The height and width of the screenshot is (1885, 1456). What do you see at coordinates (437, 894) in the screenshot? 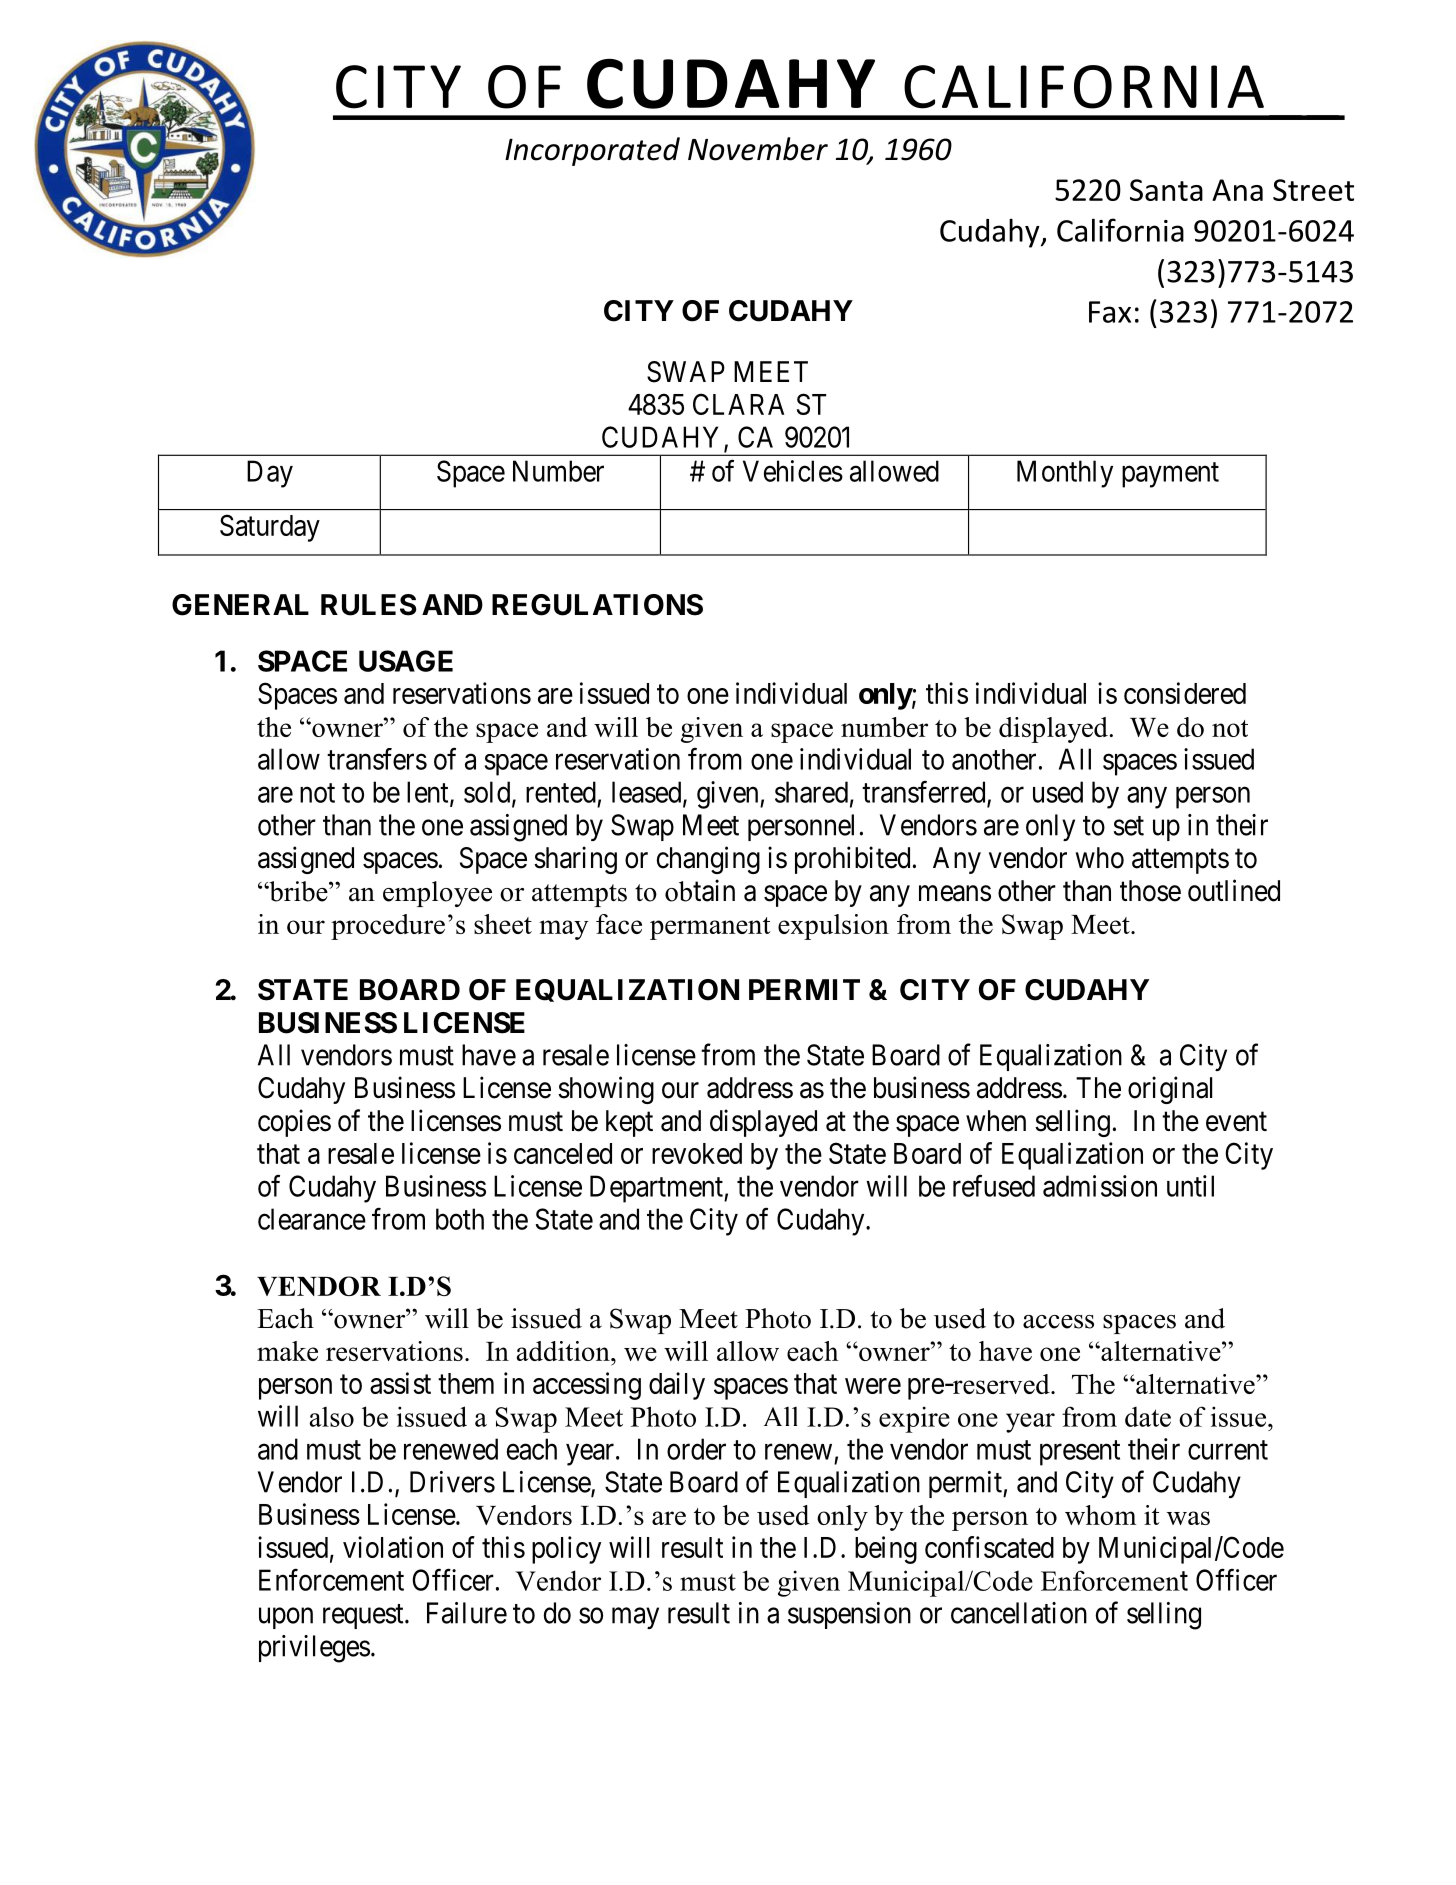
I see `employee` at bounding box center [437, 894].
